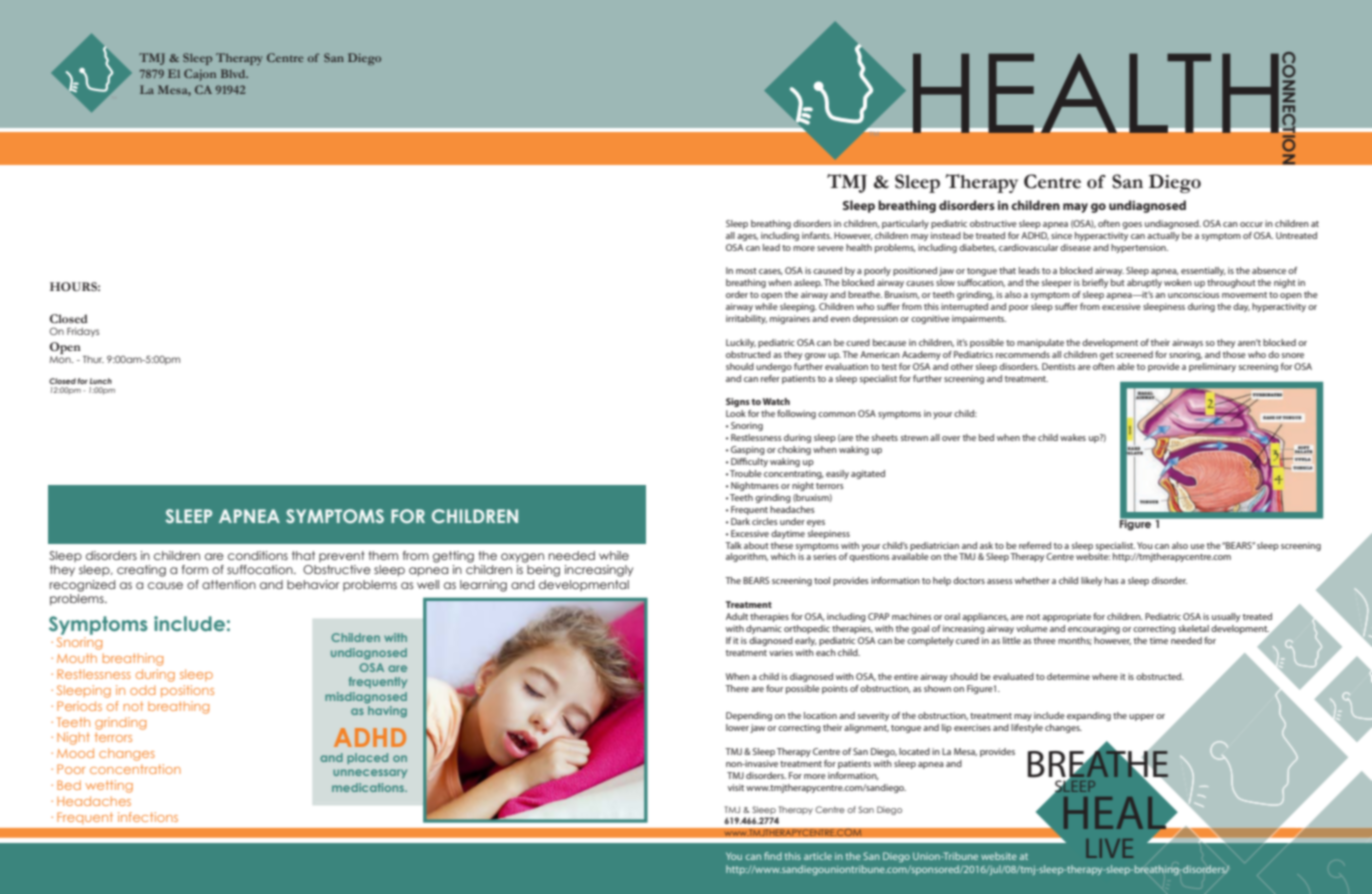 This screenshot has height=894, width=1372. I want to click on conditions, so click(258, 555).
